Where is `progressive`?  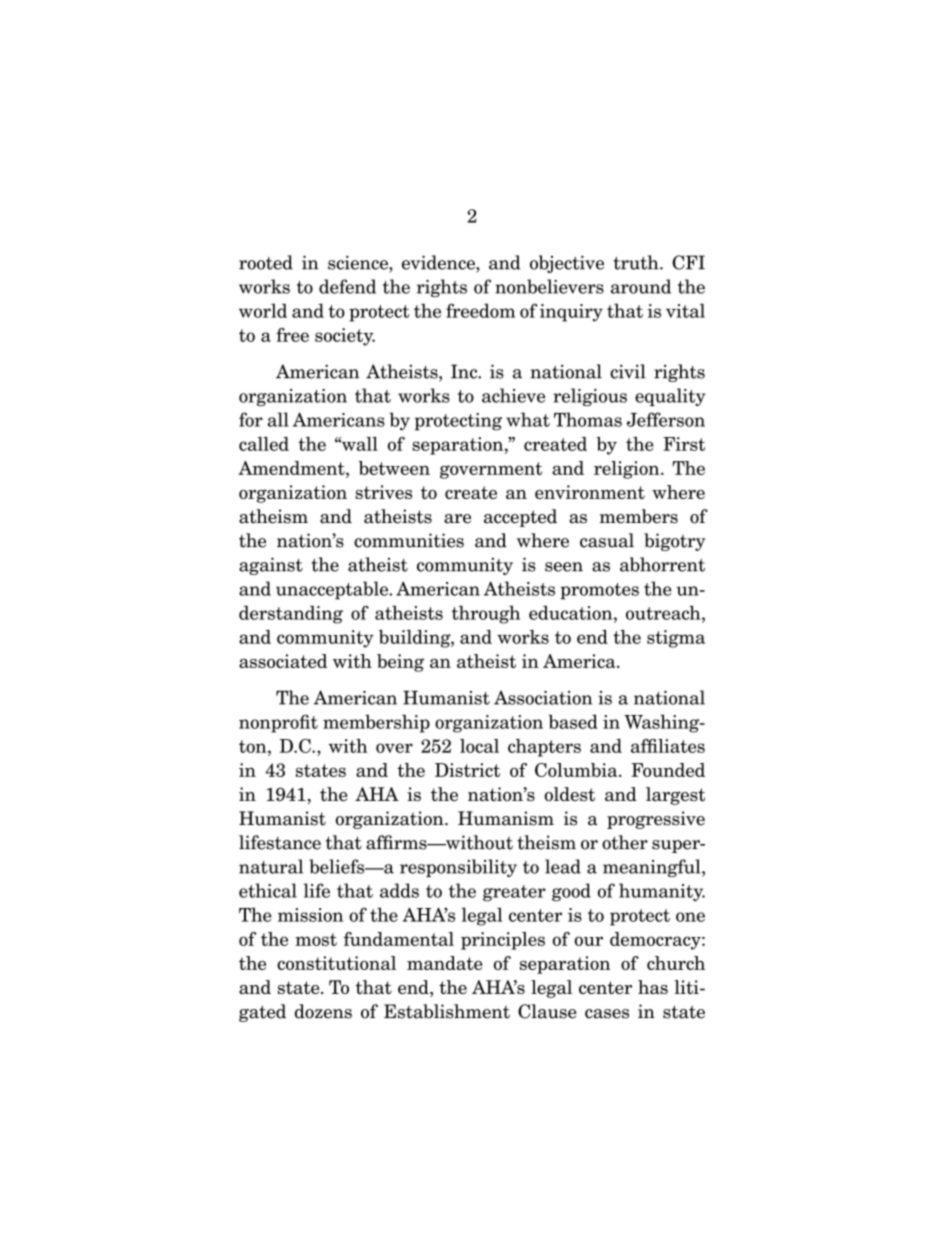 progressive is located at coordinates (656, 820).
